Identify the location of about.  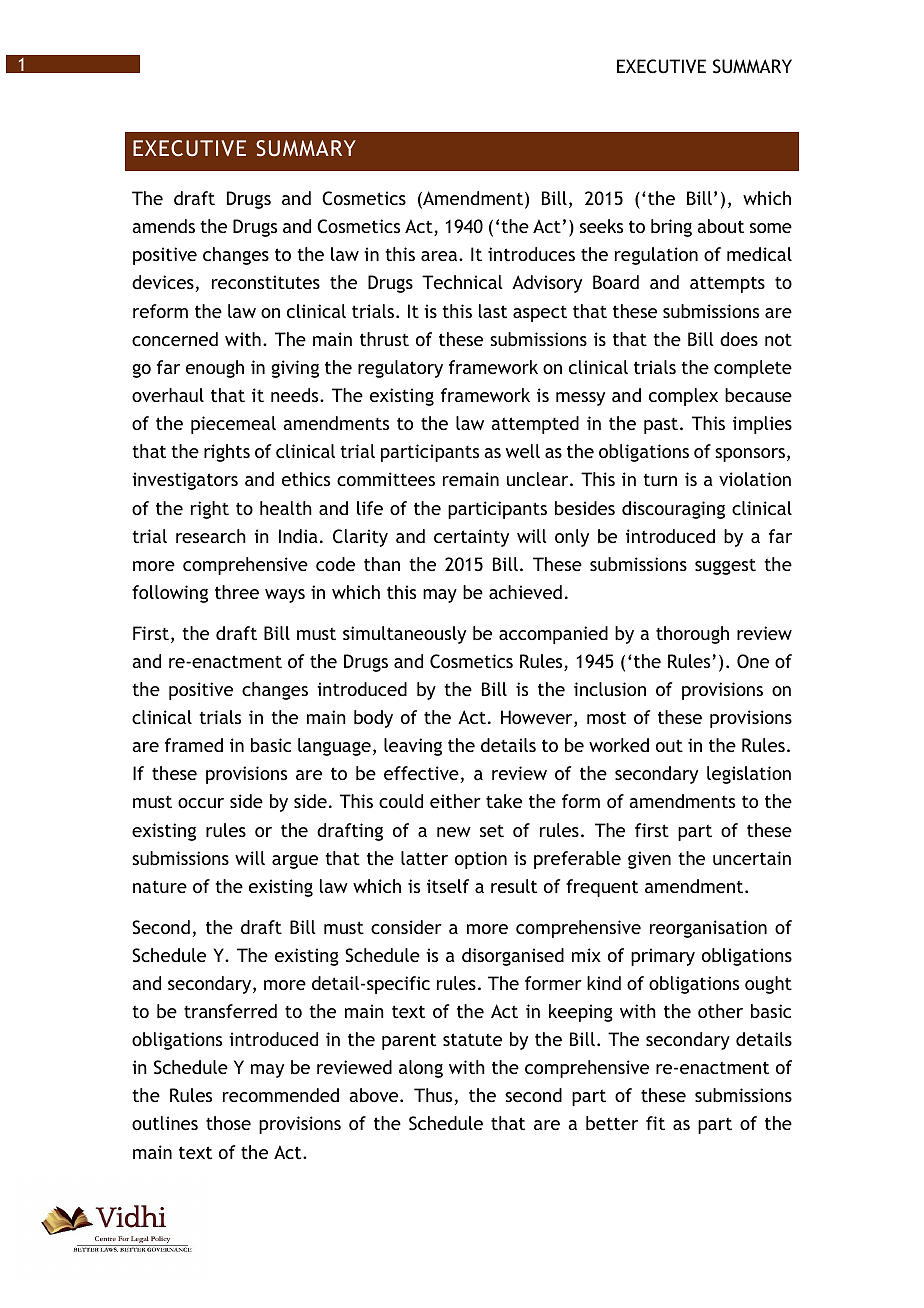
(720, 226).
